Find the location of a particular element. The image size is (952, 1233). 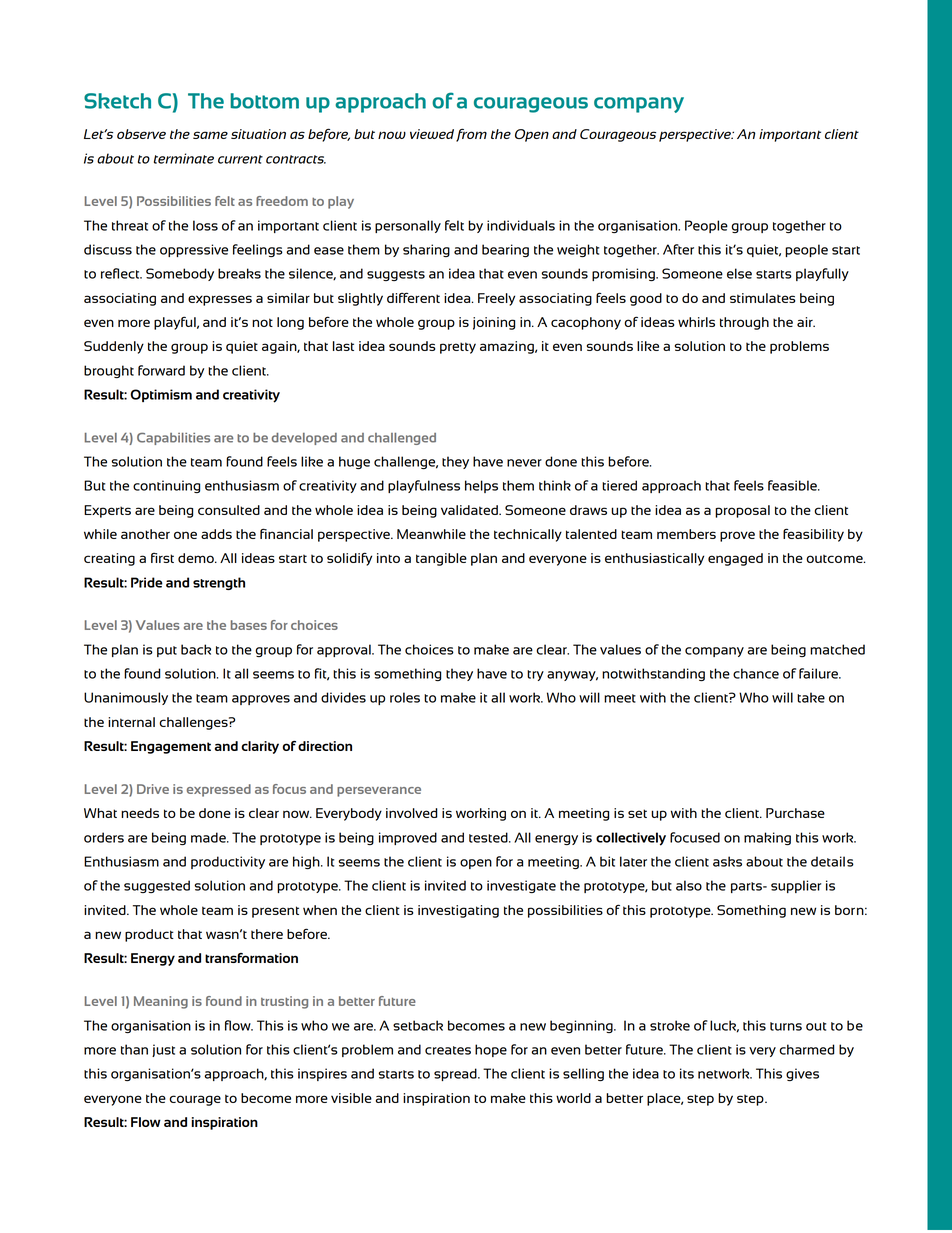

Purchase is located at coordinates (795, 813).
